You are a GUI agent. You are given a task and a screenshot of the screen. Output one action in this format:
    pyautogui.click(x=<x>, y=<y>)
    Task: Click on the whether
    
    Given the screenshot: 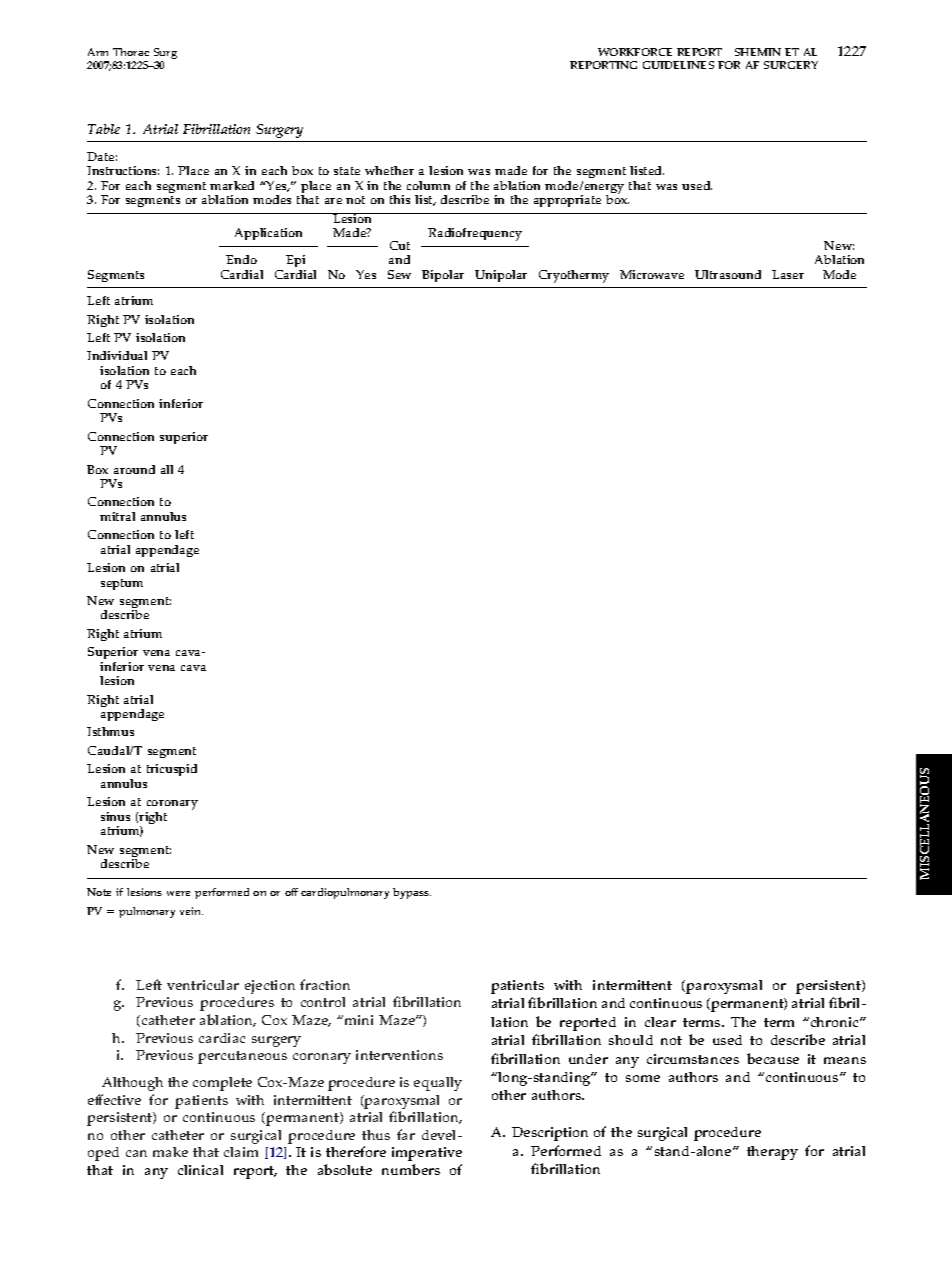 What is the action you would take?
    pyautogui.click(x=389, y=170)
